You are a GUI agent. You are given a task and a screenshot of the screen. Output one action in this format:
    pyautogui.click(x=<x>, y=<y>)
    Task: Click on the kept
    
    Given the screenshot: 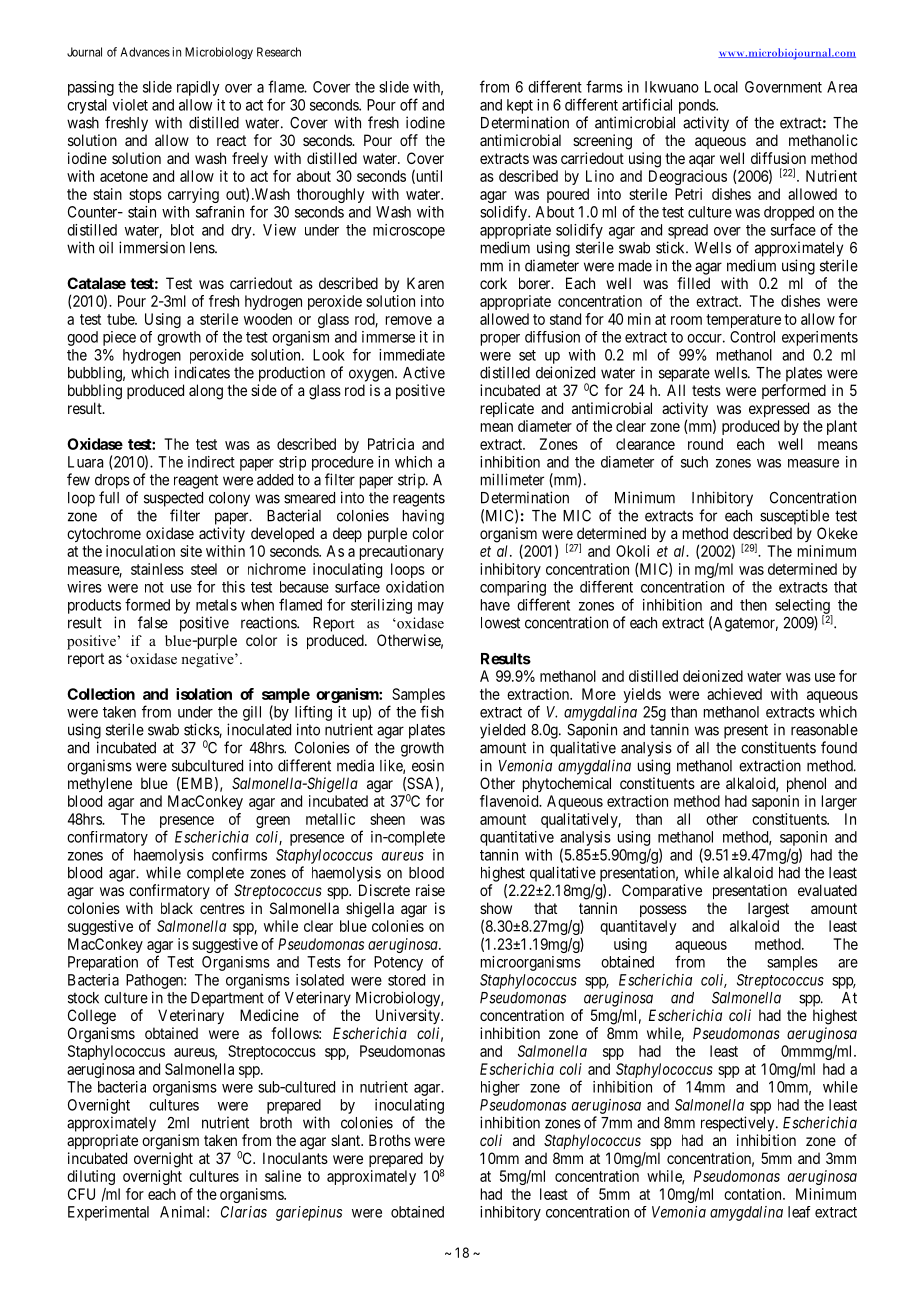 What is the action you would take?
    pyautogui.click(x=520, y=106)
